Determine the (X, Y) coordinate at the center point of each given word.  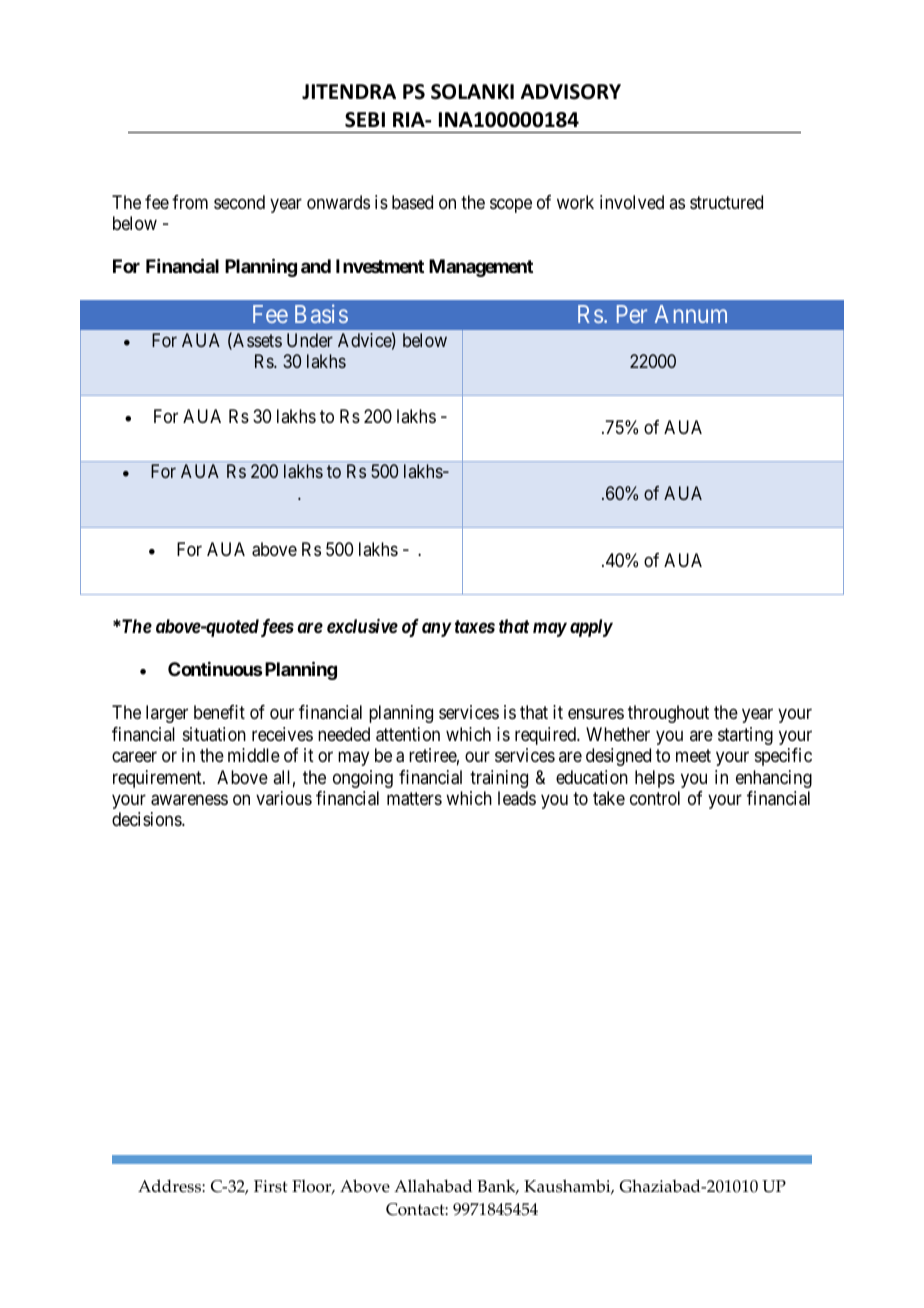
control (655, 798)
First (270, 1186)
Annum (691, 314)
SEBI (365, 120)
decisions (147, 819)
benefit (219, 712)
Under (310, 340)
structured (726, 202)
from (190, 202)
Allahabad (433, 1186)
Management (481, 268)
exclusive (362, 626)
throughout (668, 714)
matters (414, 799)
